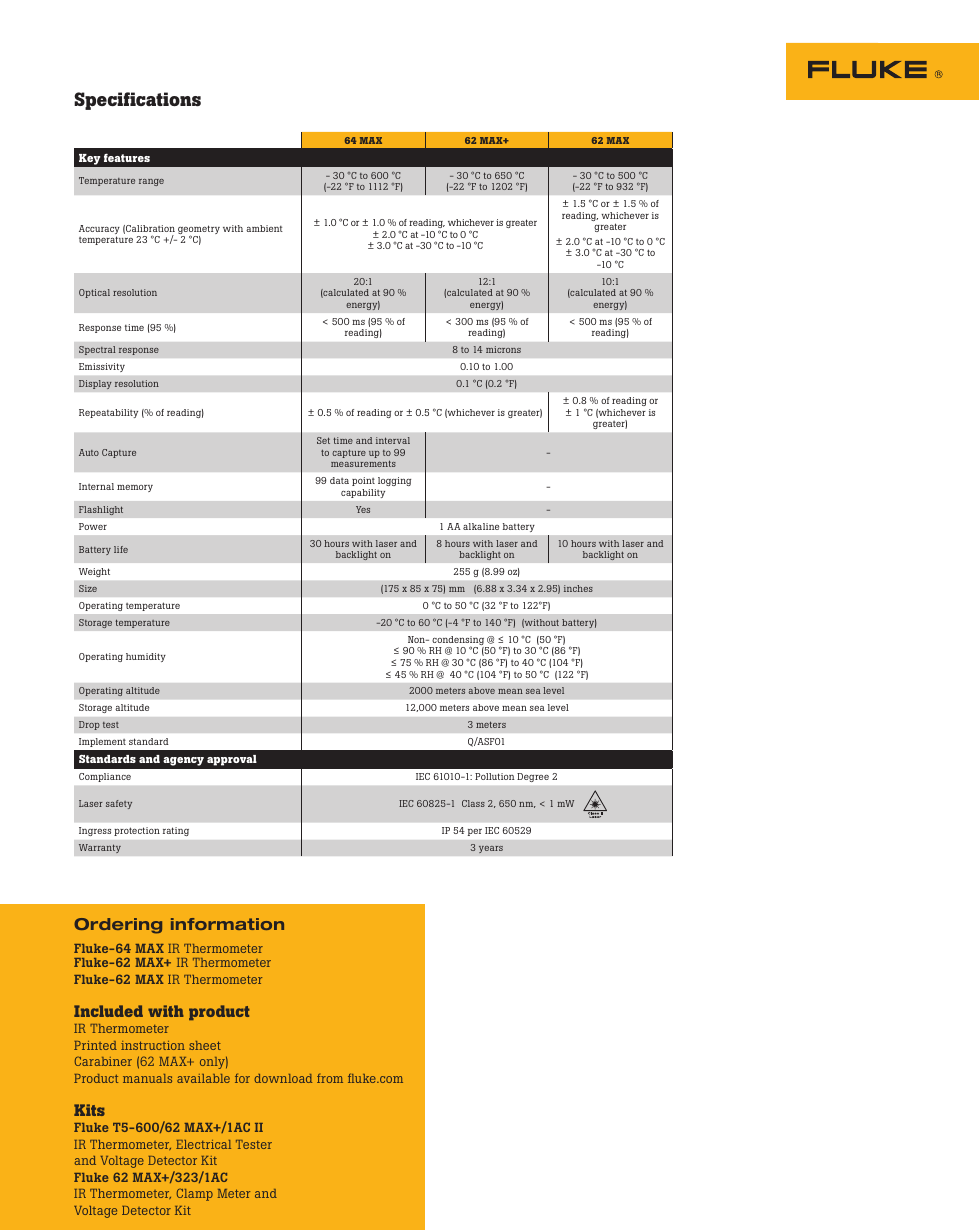  Describe the element at coordinates (503, 349) in the screenshot. I see `microns` at that location.
